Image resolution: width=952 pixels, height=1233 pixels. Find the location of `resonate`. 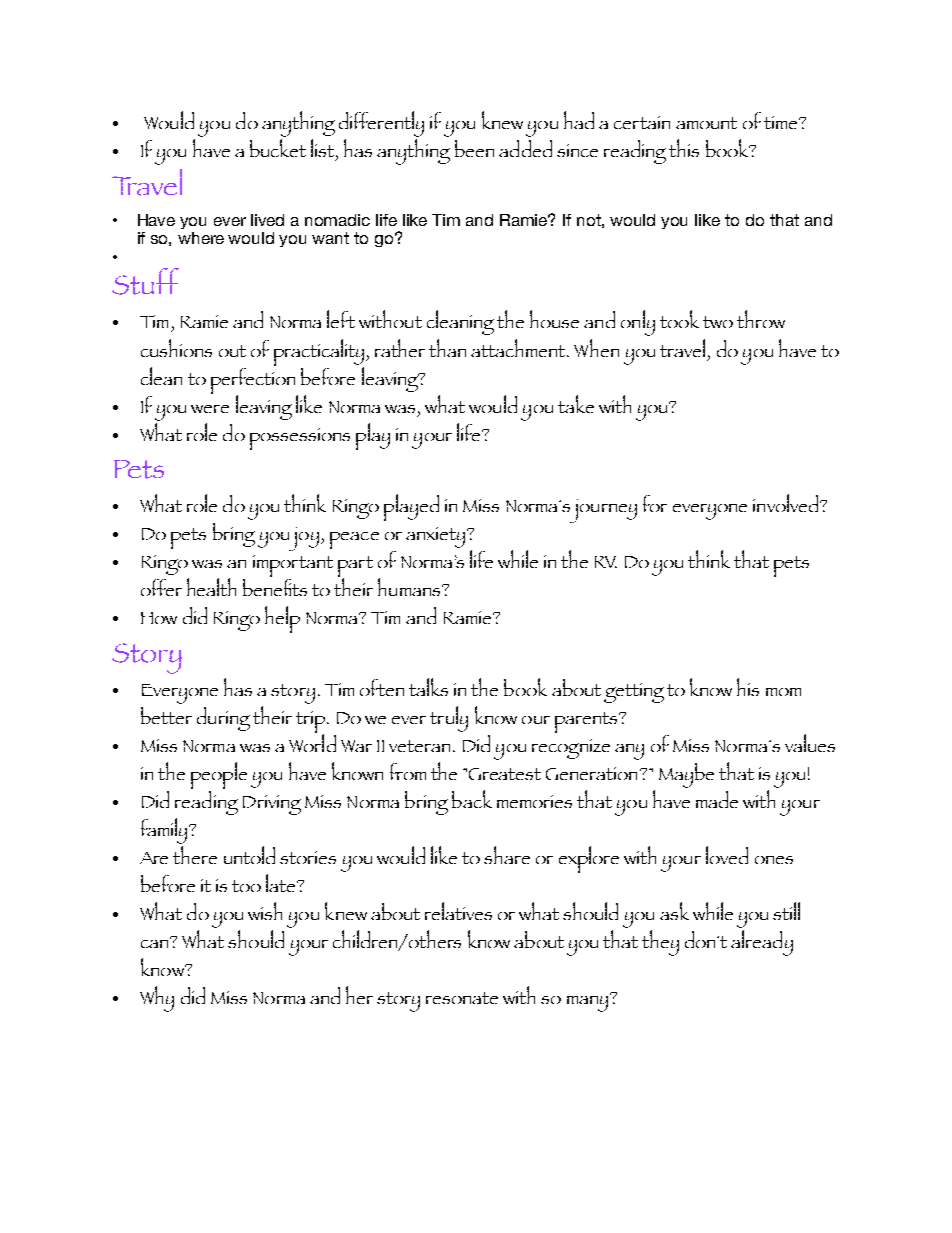

resonate is located at coordinates (462, 998).
